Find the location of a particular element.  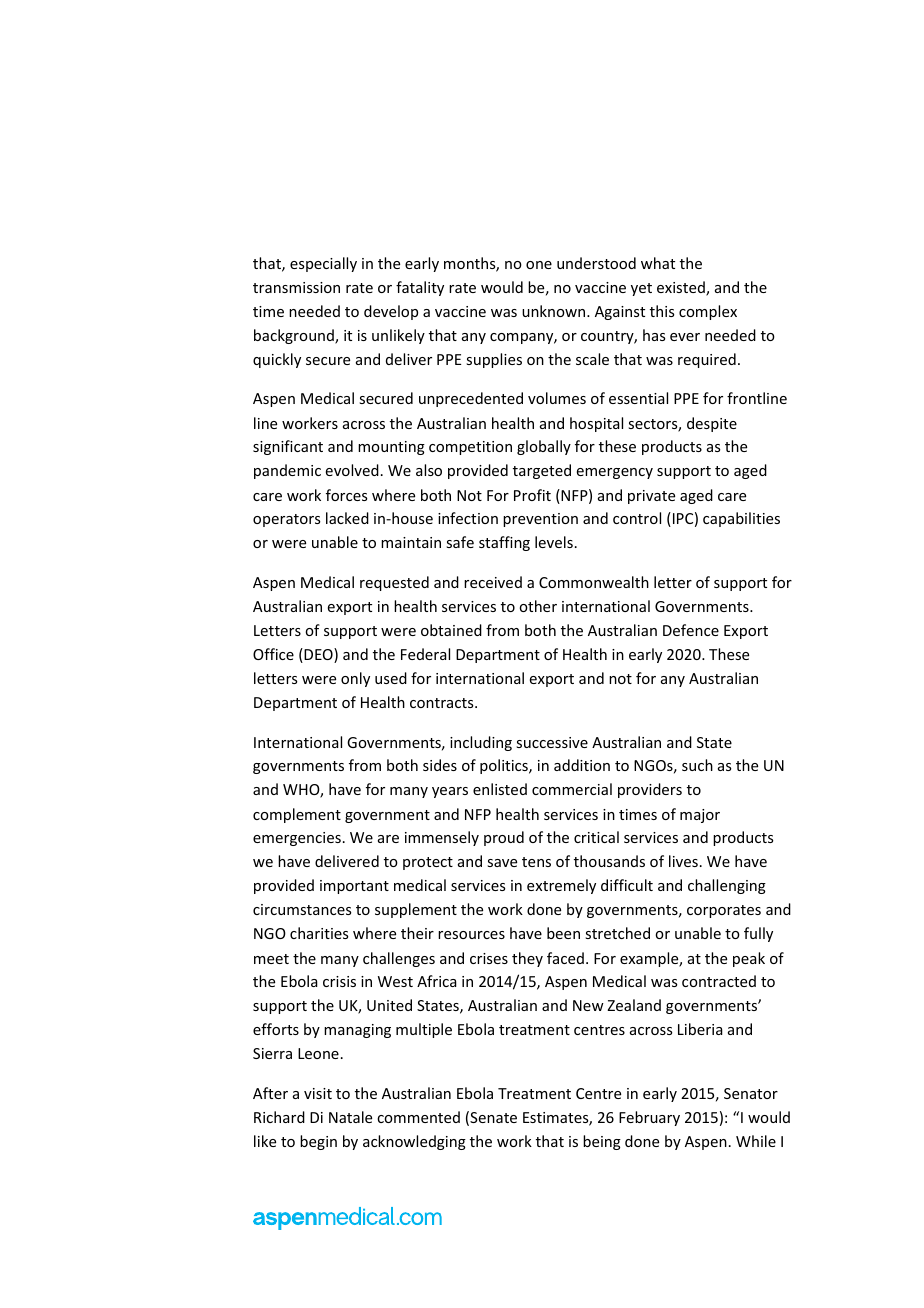

globally is located at coordinates (544, 447).
